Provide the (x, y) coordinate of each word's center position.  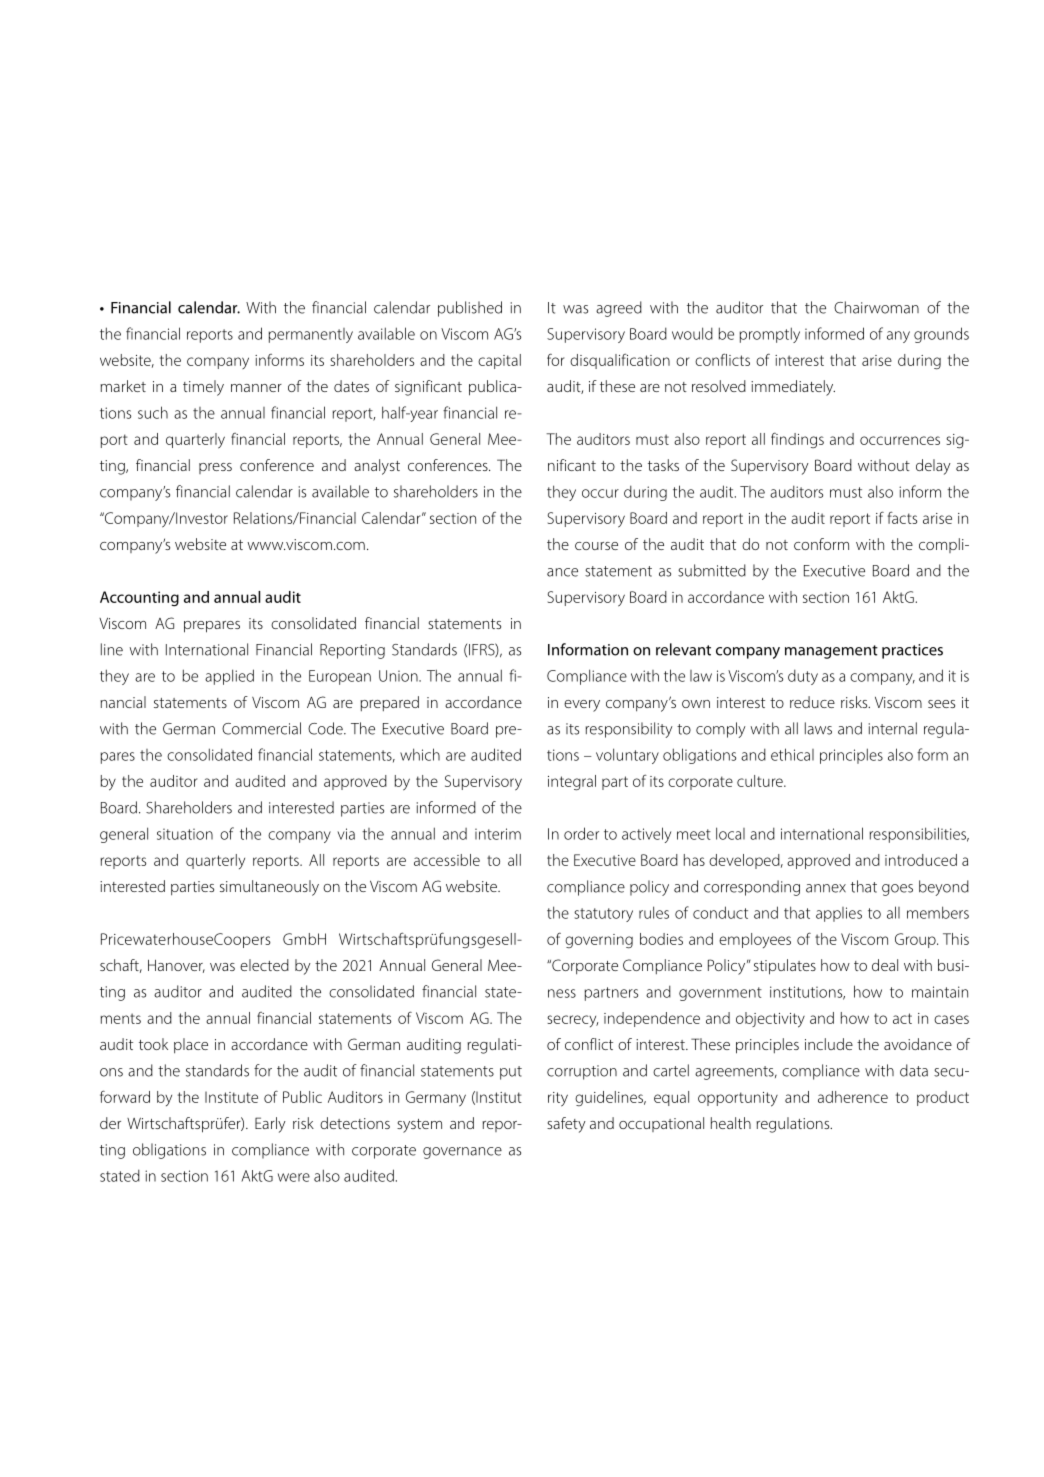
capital (499, 361)
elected (264, 965)
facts (902, 517)
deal (885, 965)
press (215, 468)
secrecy (572, 1021)
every (582, 706)
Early (270, 1125)
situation (185, 834)
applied (229, 677)
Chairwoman (876, 307)
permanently (310, 335)
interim (498, 834)
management (831, 652)
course (596, 546)
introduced (921, 860)
